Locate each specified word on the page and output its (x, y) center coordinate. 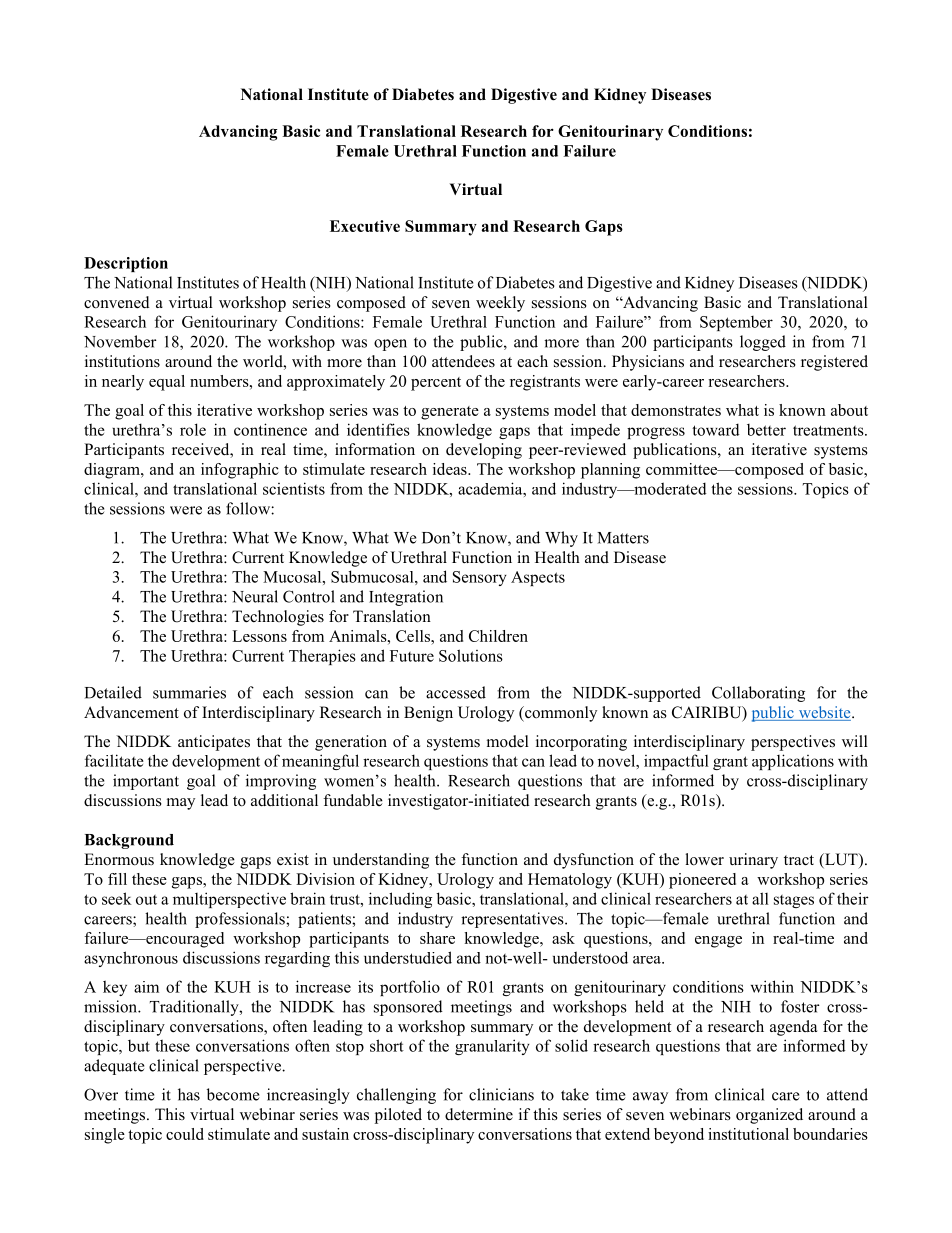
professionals (241, 920)
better (766, 430)
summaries (189, 692)
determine (479, 1114)
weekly (500, 304)
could (185, 1134)
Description (126, 264)
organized (769, 1116)
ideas (451, 469)
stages (794, 901)
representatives (513, 920)
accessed (456, 692)
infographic (240, 471)
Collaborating (758, 694)
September (736, 323)
